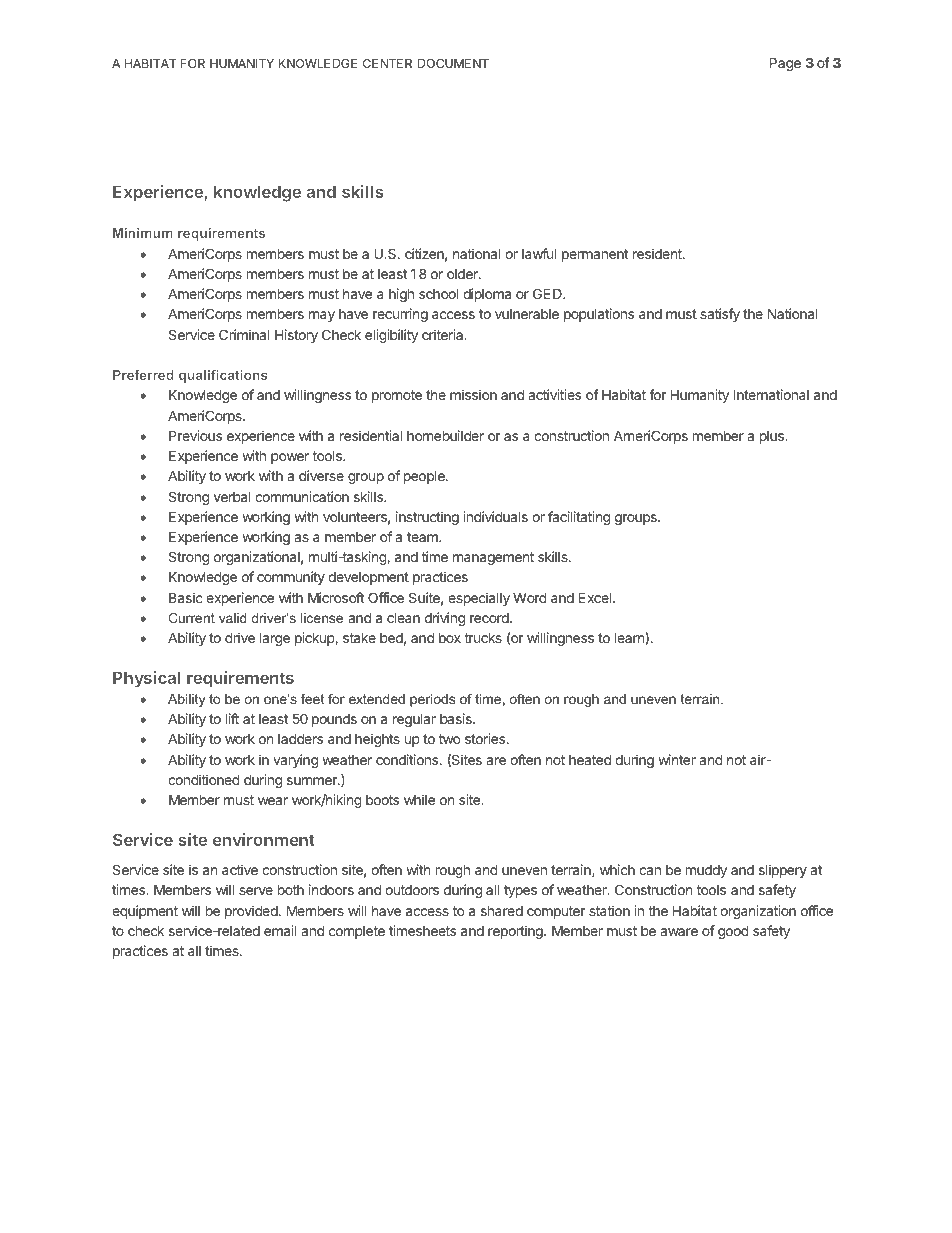  What do you see at coordinates (252, 912) in the screenshot?
I see `provided` at bounding box center [252, 912].
